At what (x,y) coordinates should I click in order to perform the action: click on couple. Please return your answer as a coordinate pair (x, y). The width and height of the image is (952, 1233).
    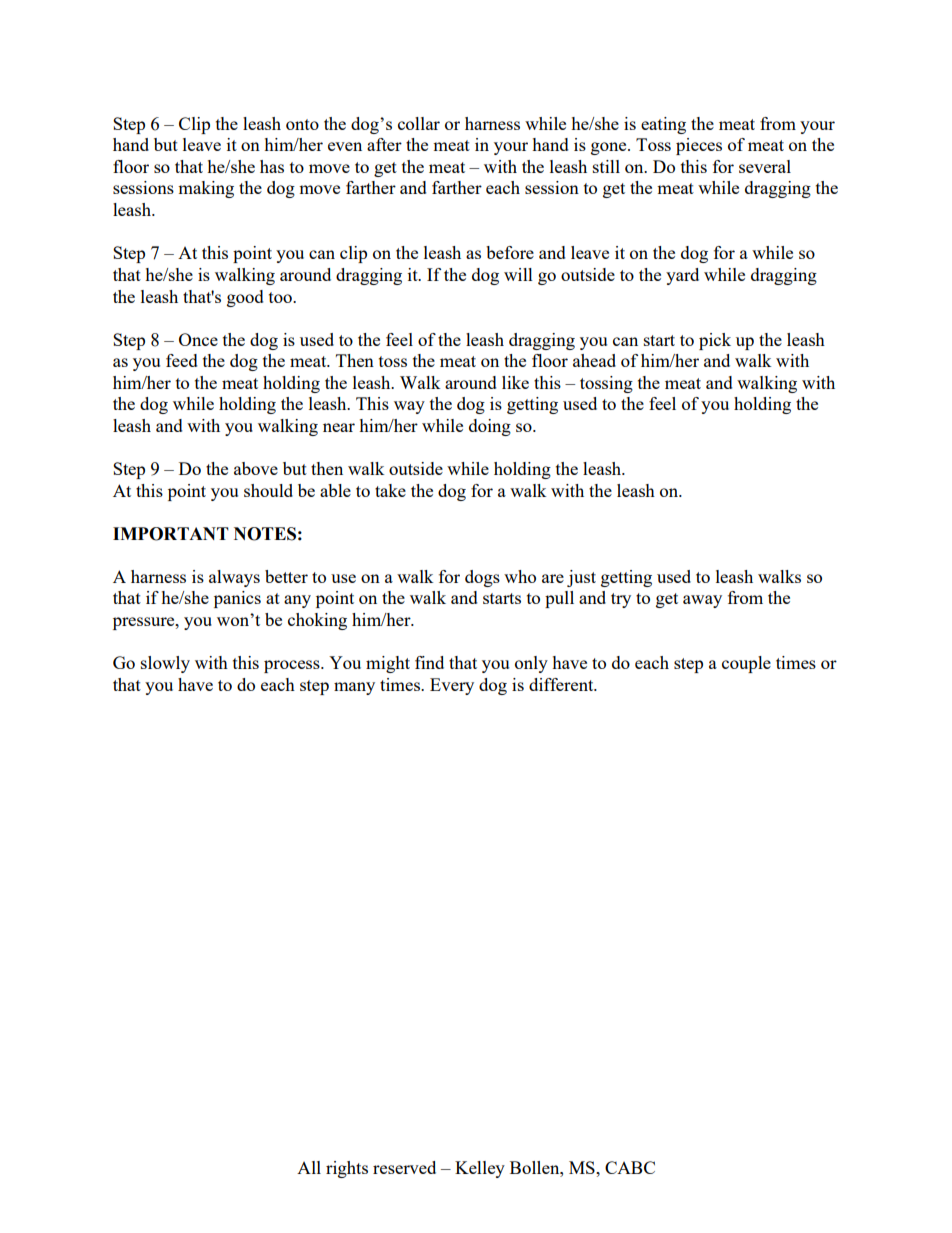
    Looking at the image, I should click on (746, 664).
